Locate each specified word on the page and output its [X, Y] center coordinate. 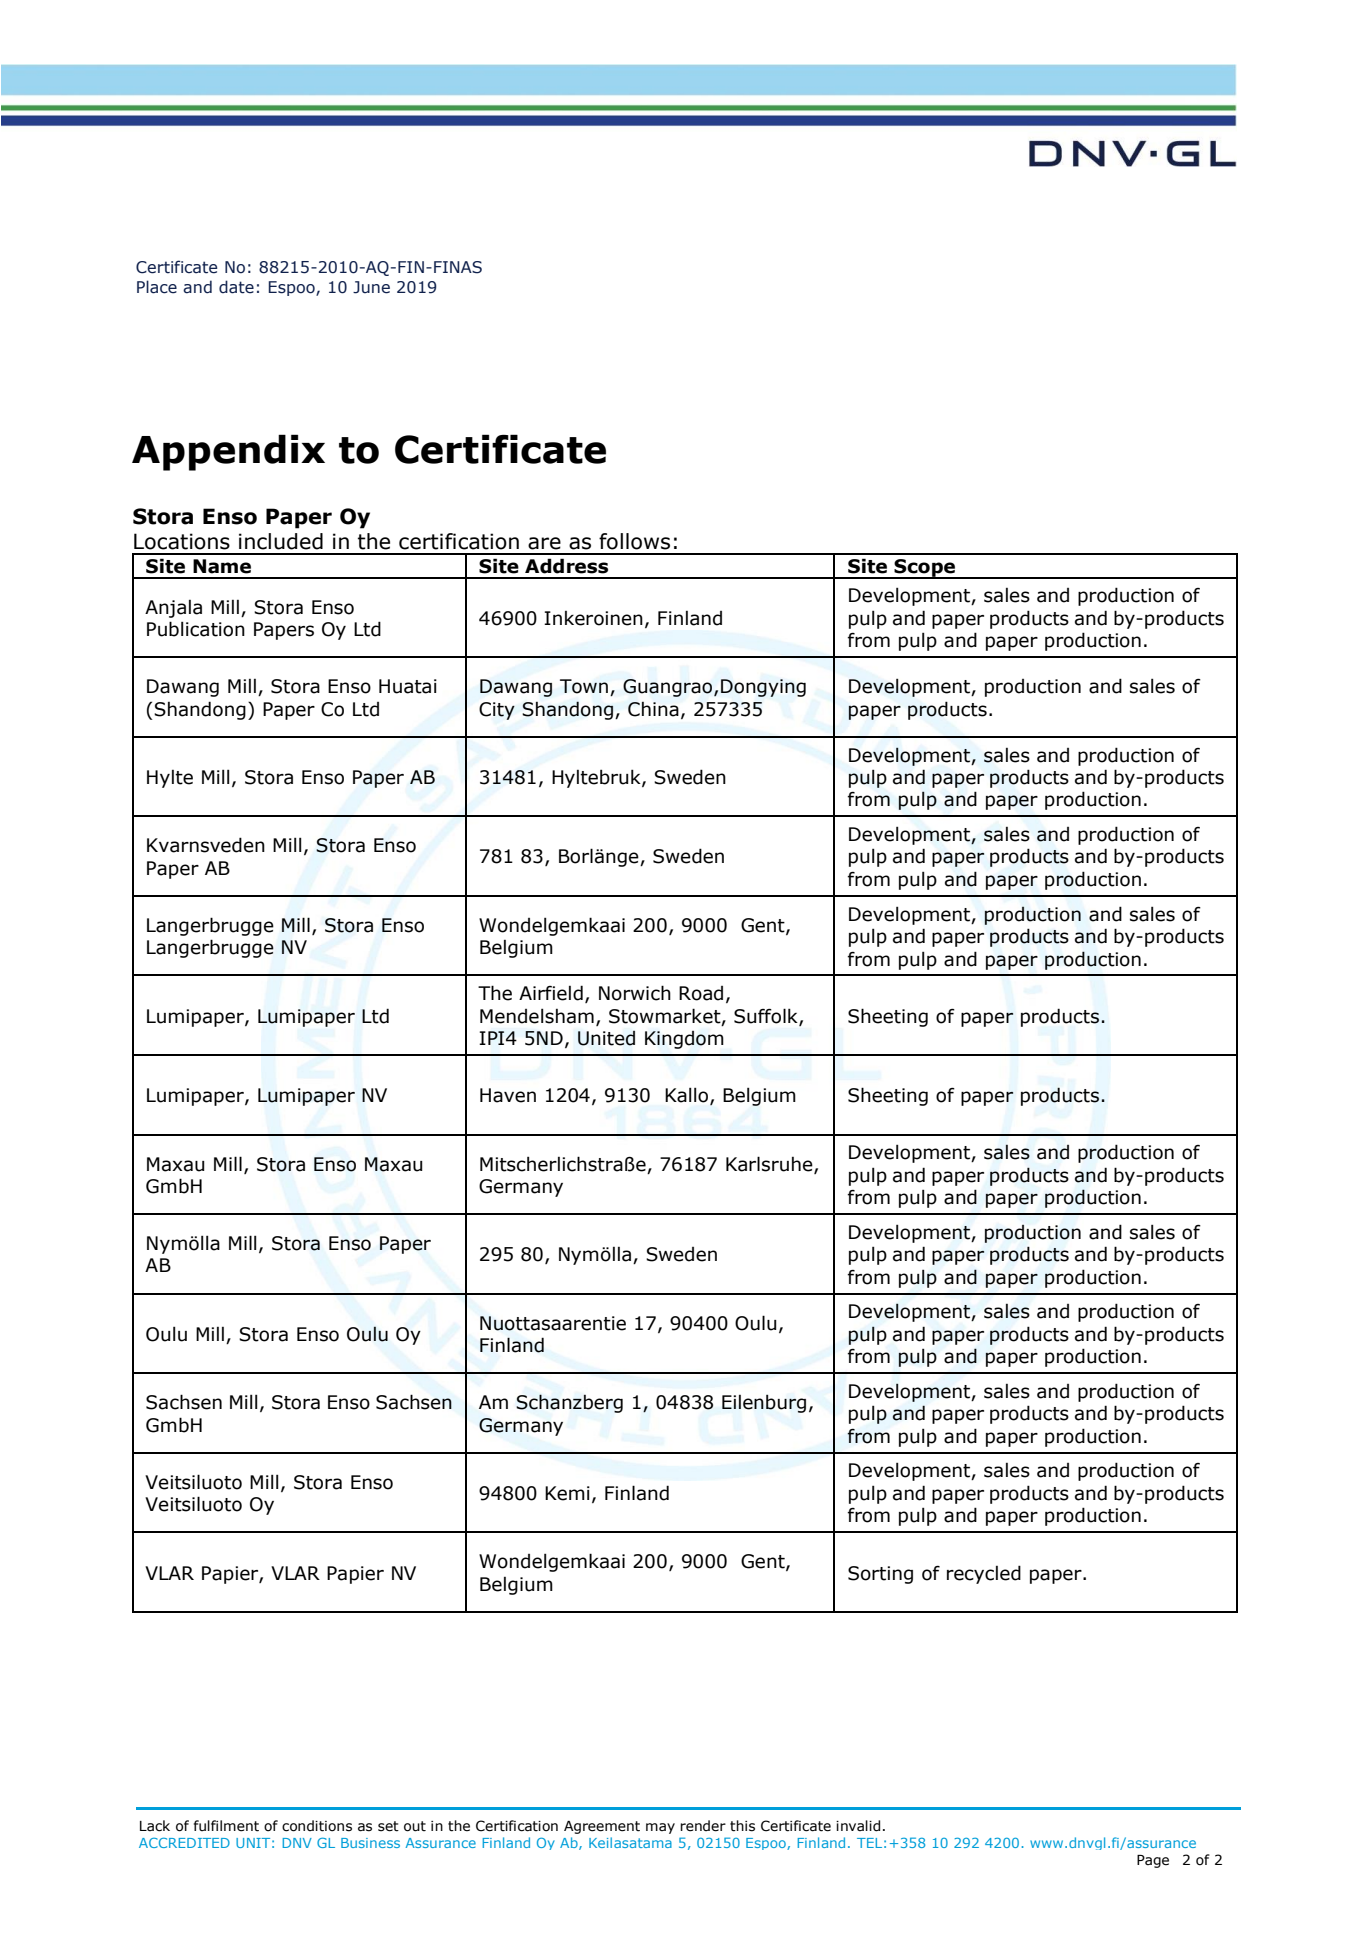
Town [584, 686]
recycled [984, 1574]
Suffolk [767, 1016]
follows [634, 541]
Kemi [567, 1493]
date [236, 287]
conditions [317, 1826]
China [653, 709]
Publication [196, 629]
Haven [508, 1095]
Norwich [635, 993]
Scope [924, 569]
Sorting [880, 1575]
